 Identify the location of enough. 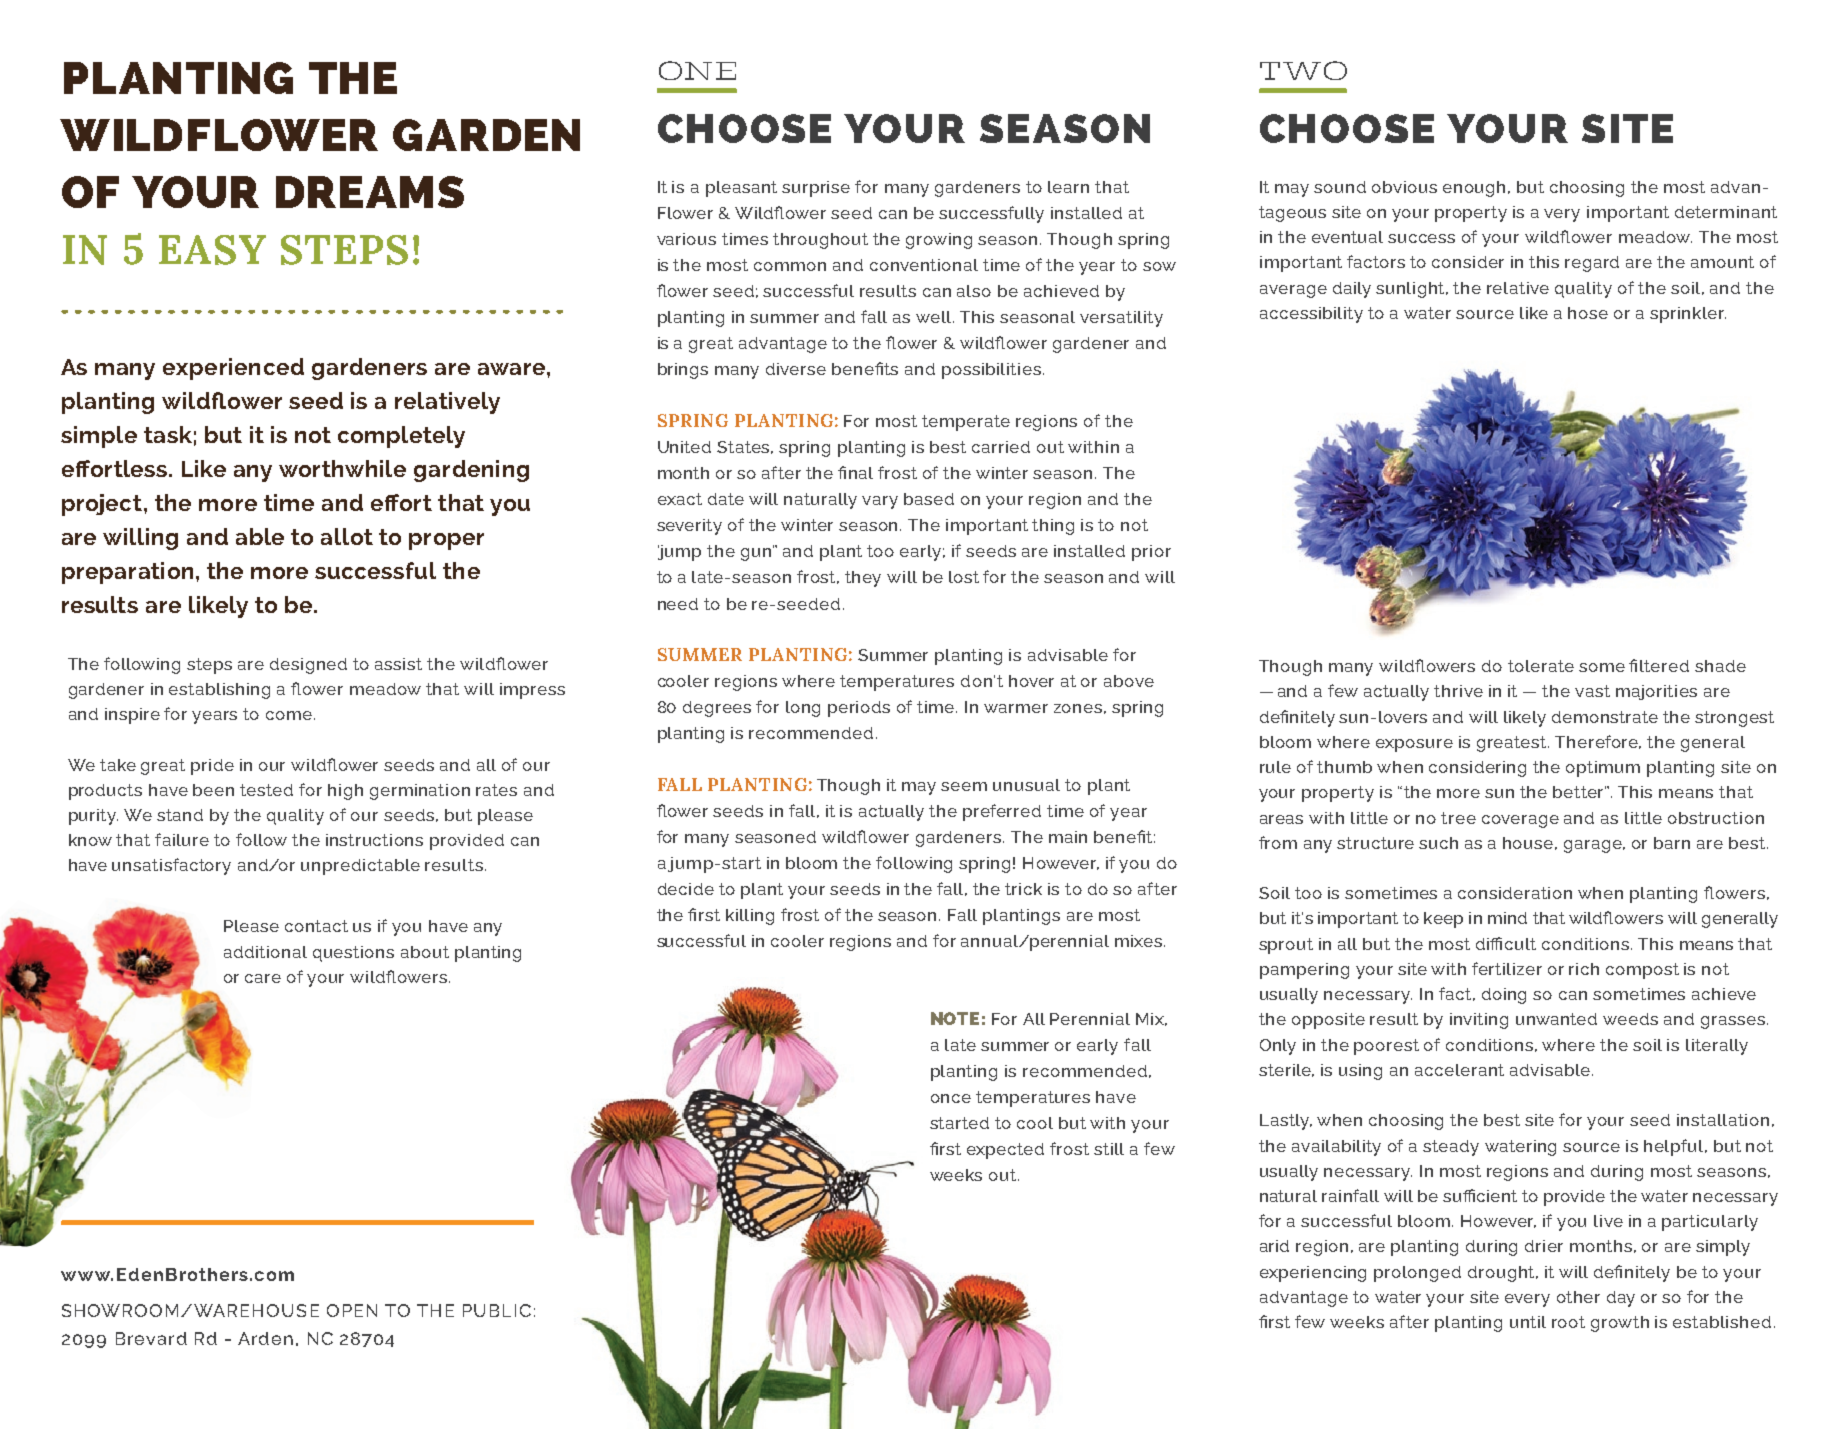
(1476, 189).
